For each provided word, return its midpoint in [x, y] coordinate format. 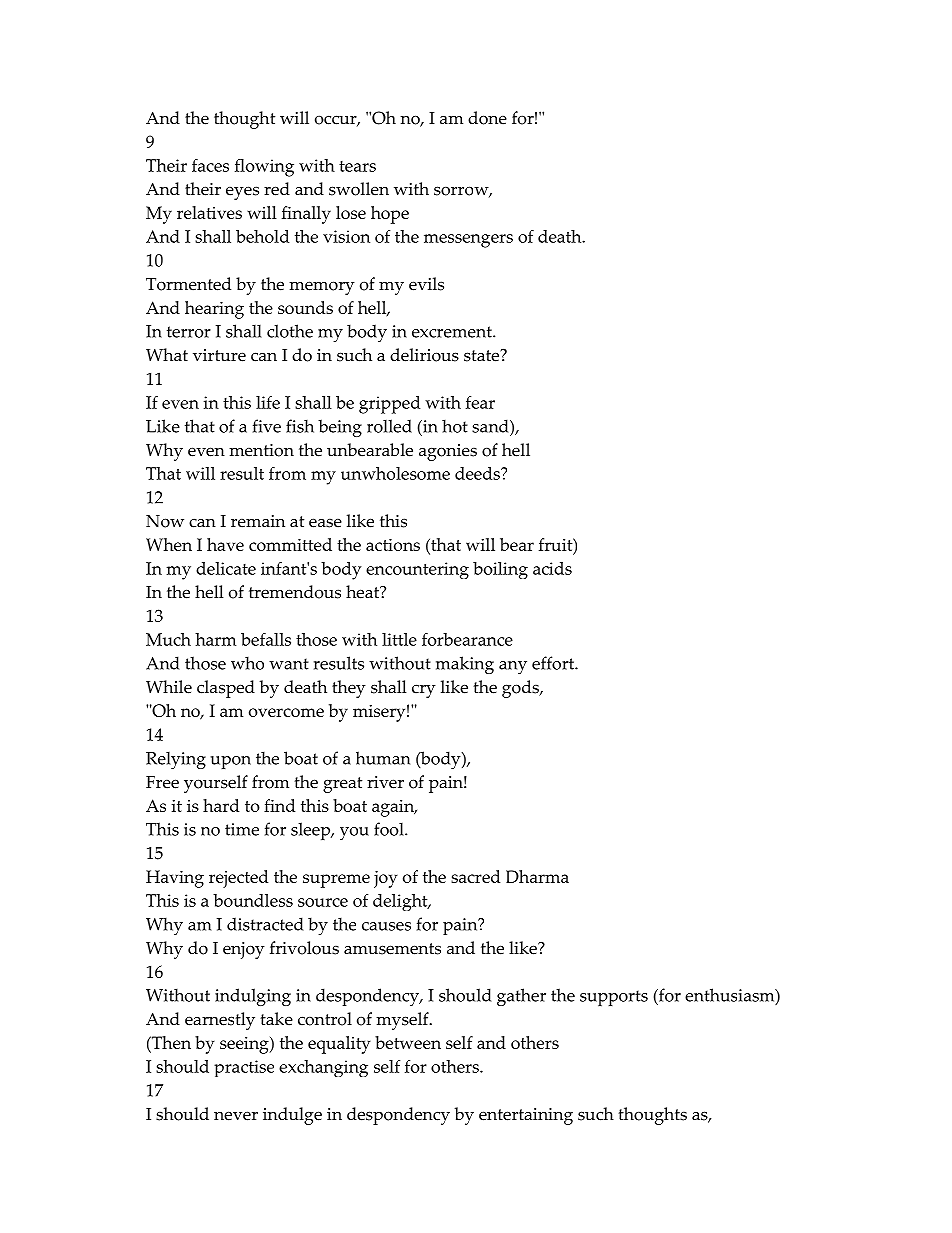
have [225, 544]
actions [393, 544]
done [487, 118]
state [483, 355]
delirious [424, 355]
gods [521, 689]
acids [552, 568]
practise [244, 1068]
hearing [214, 310]
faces [210, 165]
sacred [475, 876]
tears [357, 166]
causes [386, 926]
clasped [226, 689]
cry [424, 691]
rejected [238, 879]
